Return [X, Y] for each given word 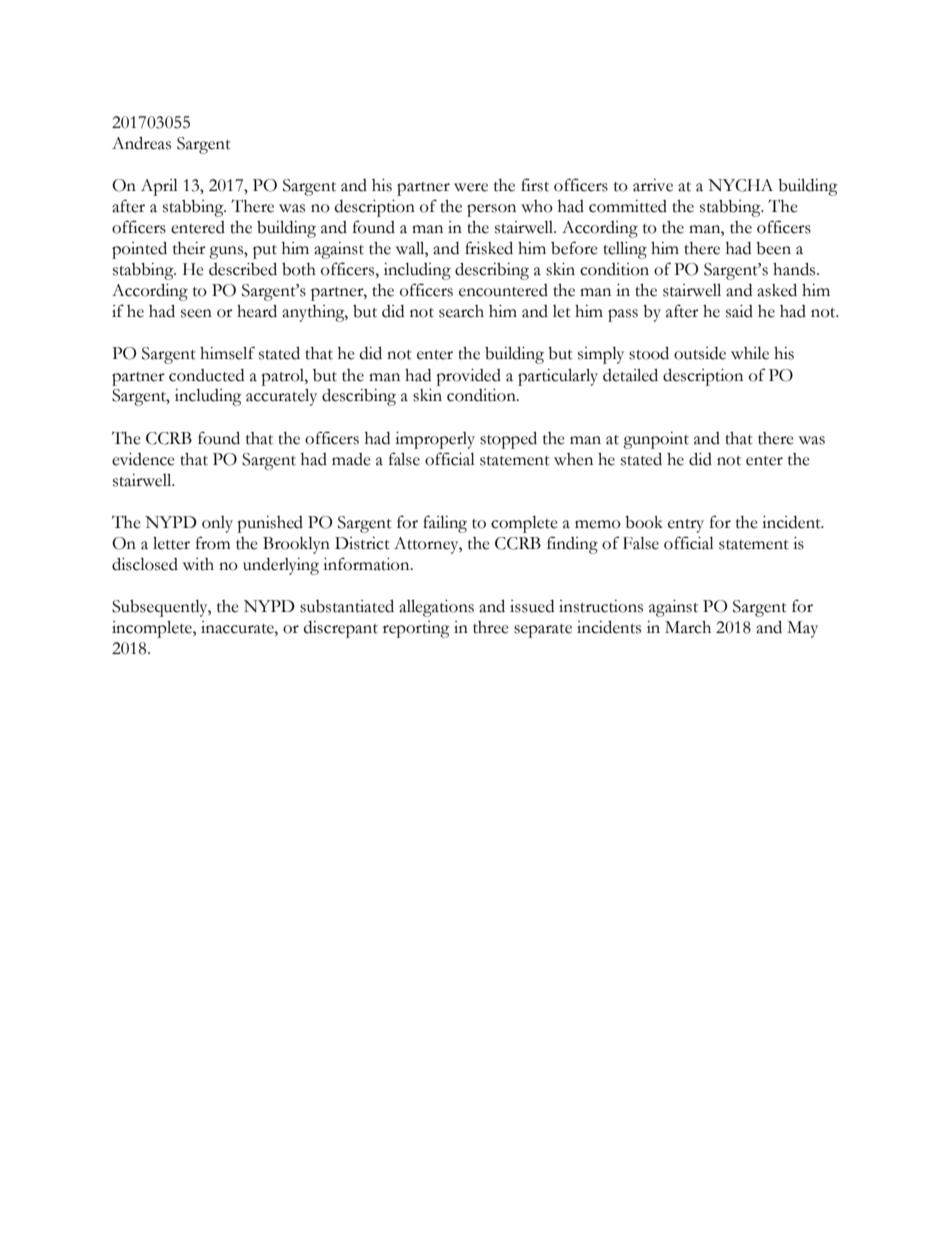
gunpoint [656, 440]
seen [196, 313]
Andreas [141, 143]
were [471, 187]
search [461, 311]
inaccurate [238, 627]
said [739, 311]
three [491, 627]
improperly [435, 440]
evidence [143, 459]
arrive [653, 185]
